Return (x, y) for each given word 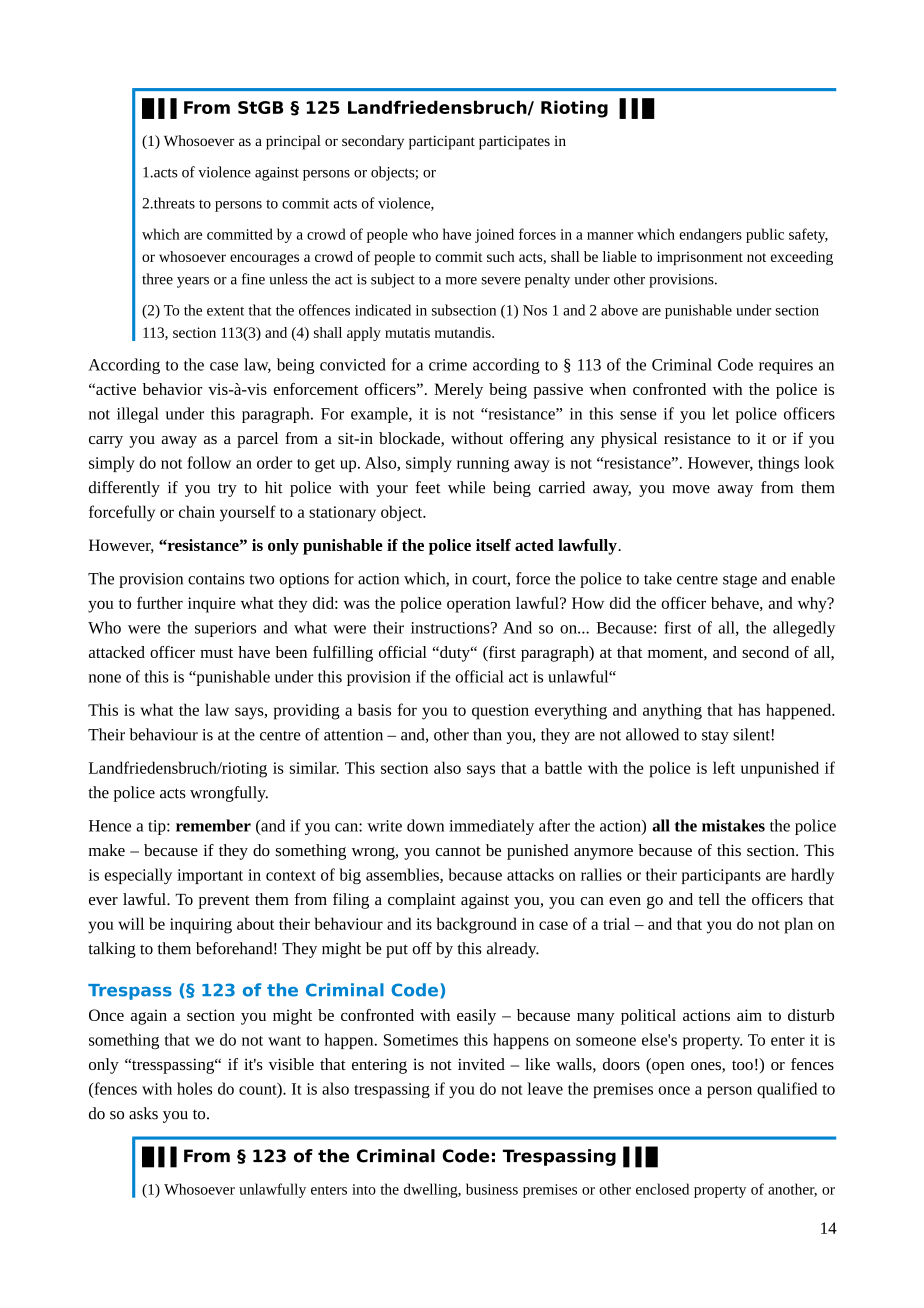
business (492, 1189)
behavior (172, 389)
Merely (458, 391)
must (216, 653)
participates (514, 143)
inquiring (201, 926)
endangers (710, 235)
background (477, 925)
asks (143, 1113)
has (749, 709)
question (500, 712)
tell (709, 899)
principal (293, 142)
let (720, 413)
